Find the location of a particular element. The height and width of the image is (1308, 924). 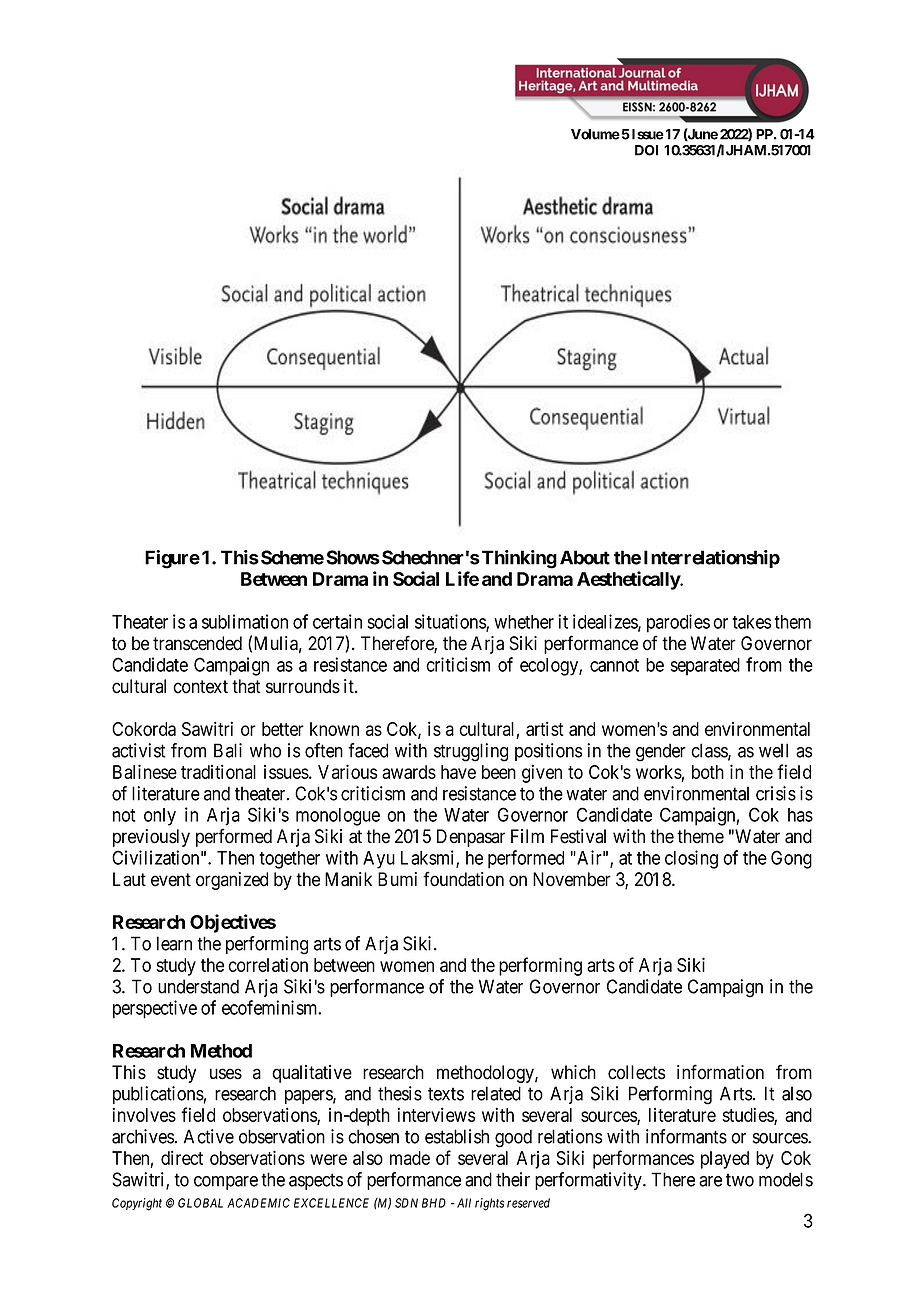

compare is located at coordinates (226, 1183).
